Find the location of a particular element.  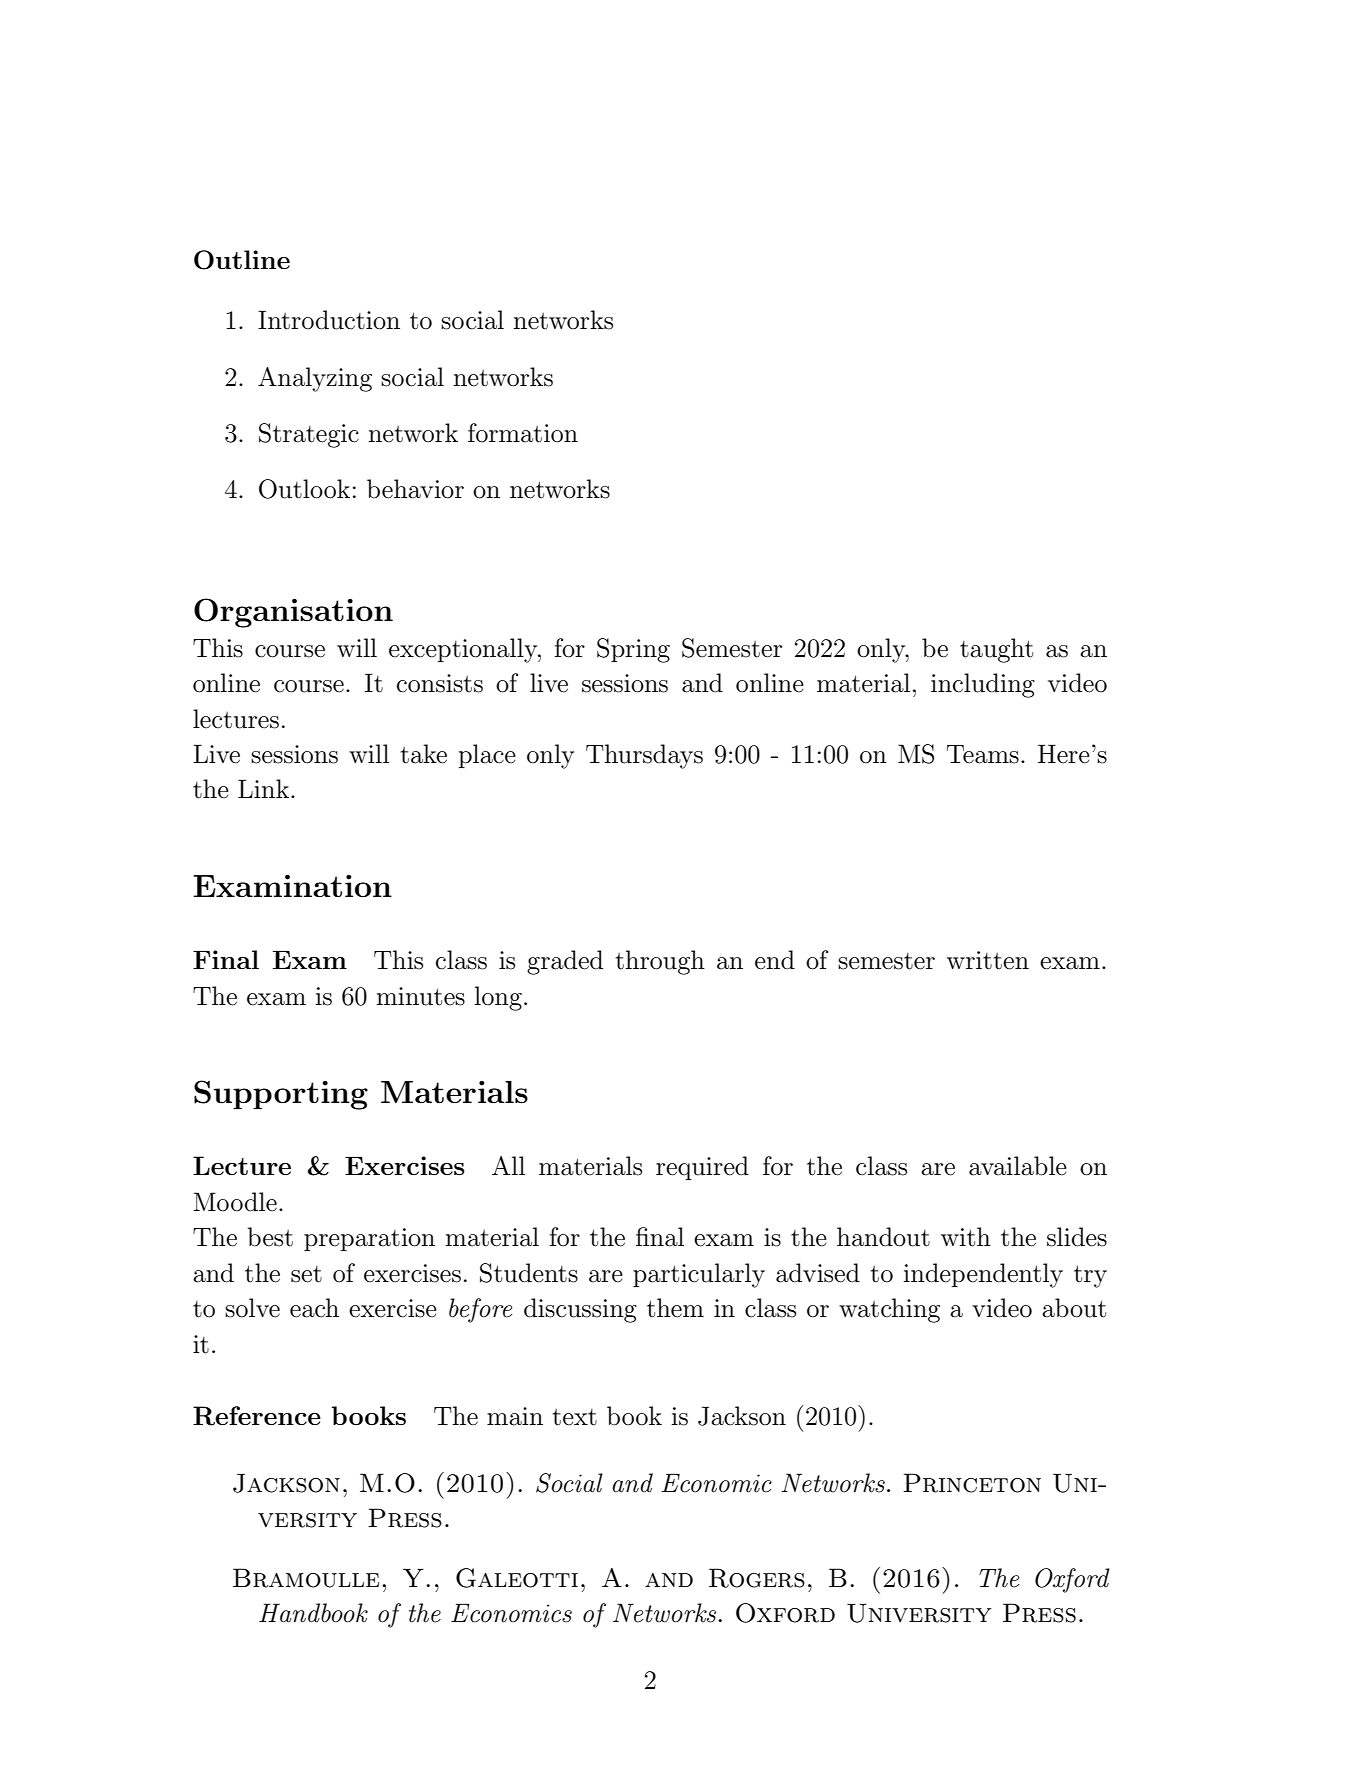

minutes is located at coordinates (420, 996).
